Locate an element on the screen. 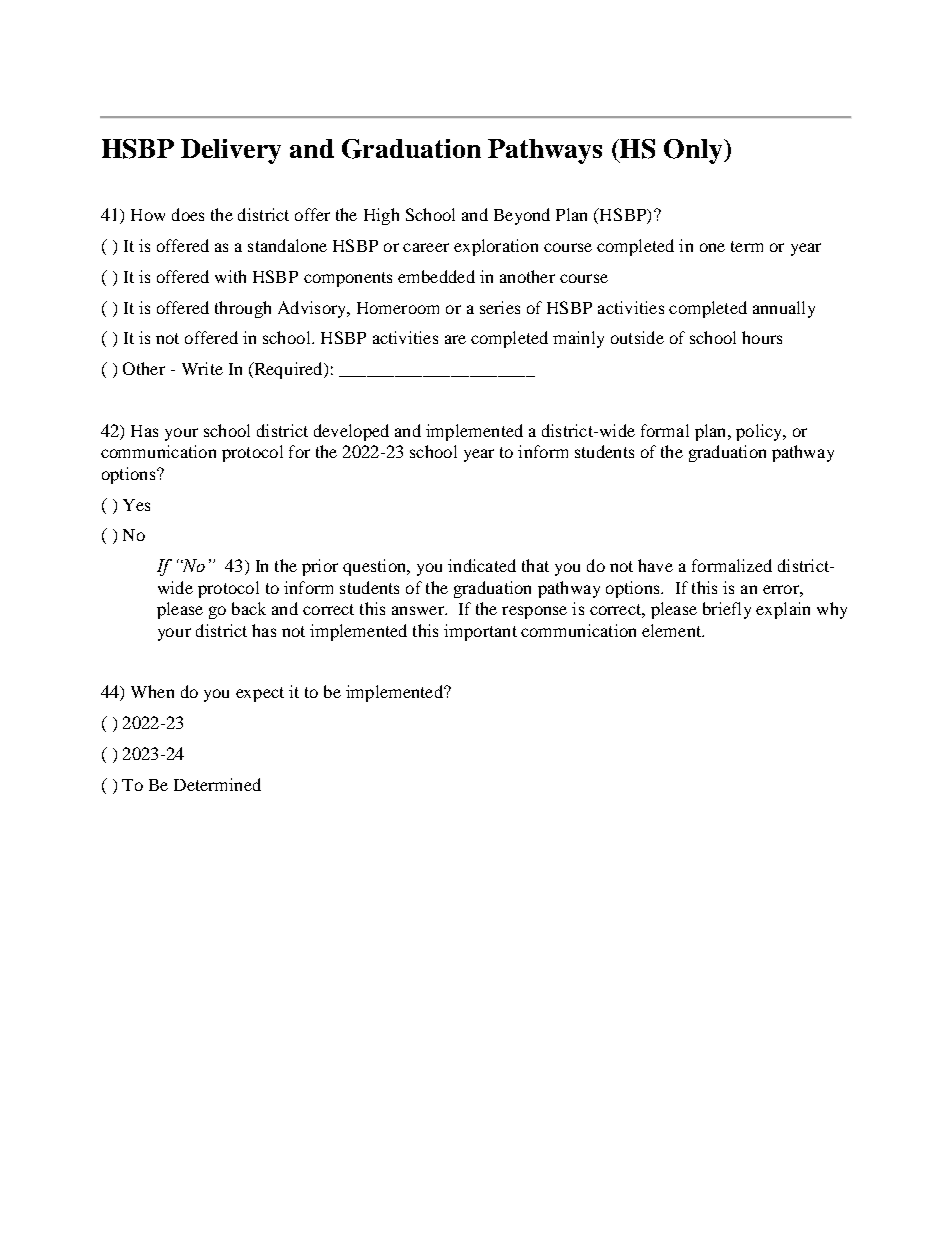  series is located at coordinates (500, 307).
